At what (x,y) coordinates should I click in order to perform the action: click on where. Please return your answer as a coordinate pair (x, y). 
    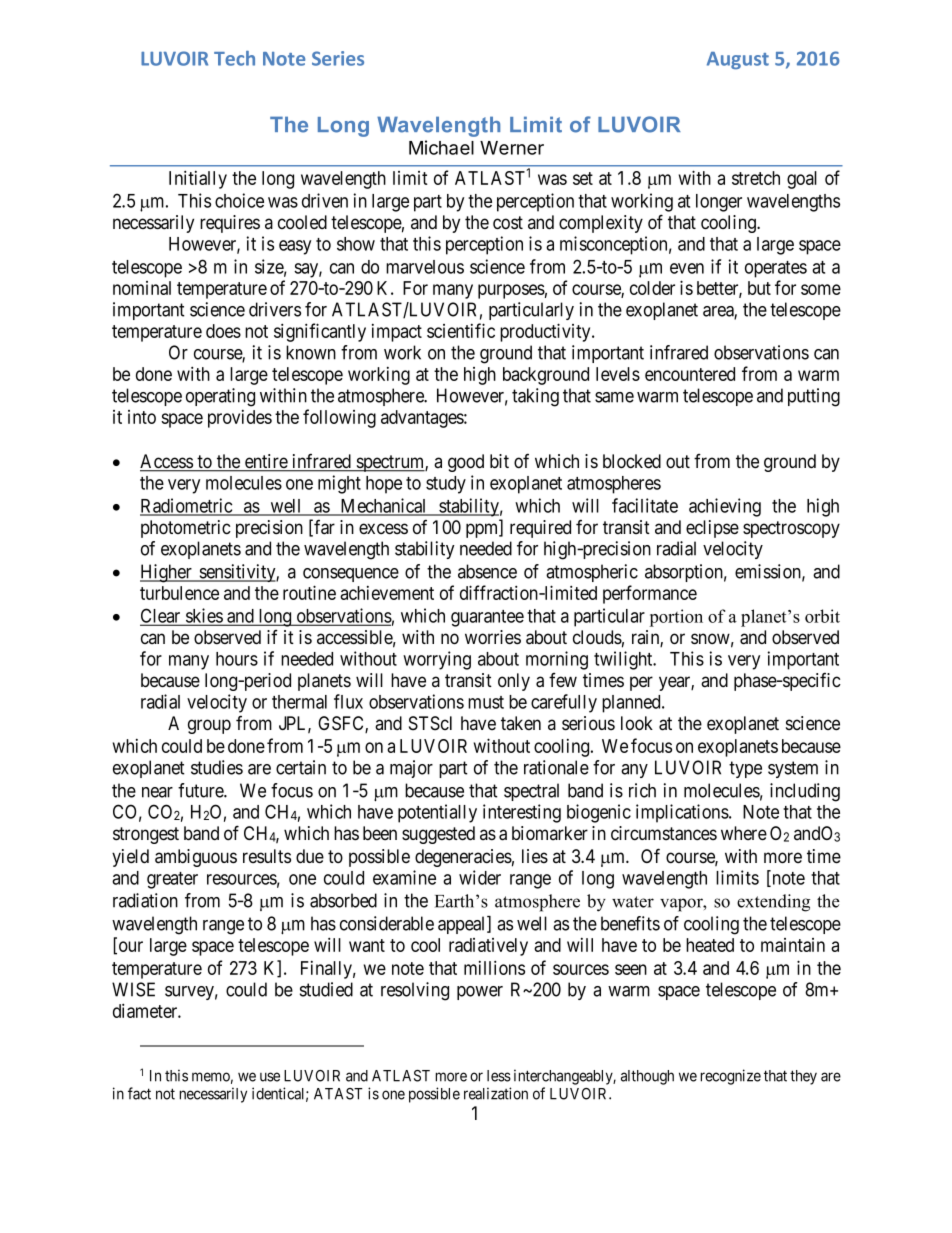
    Looking at the image, I should click on (744, 833).
